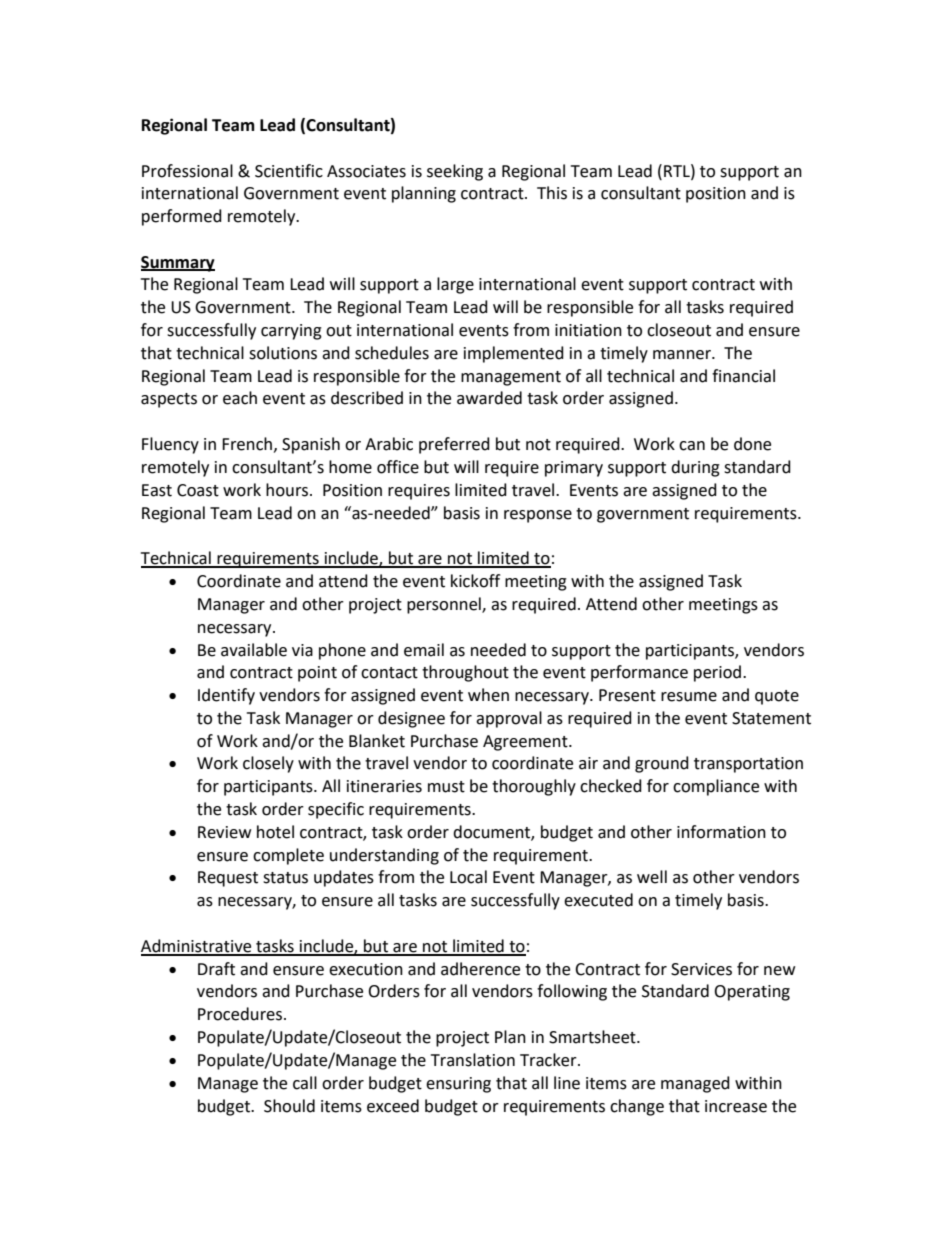 The image size is (952, 1233). I want to click on Request, so click(228, 879).
